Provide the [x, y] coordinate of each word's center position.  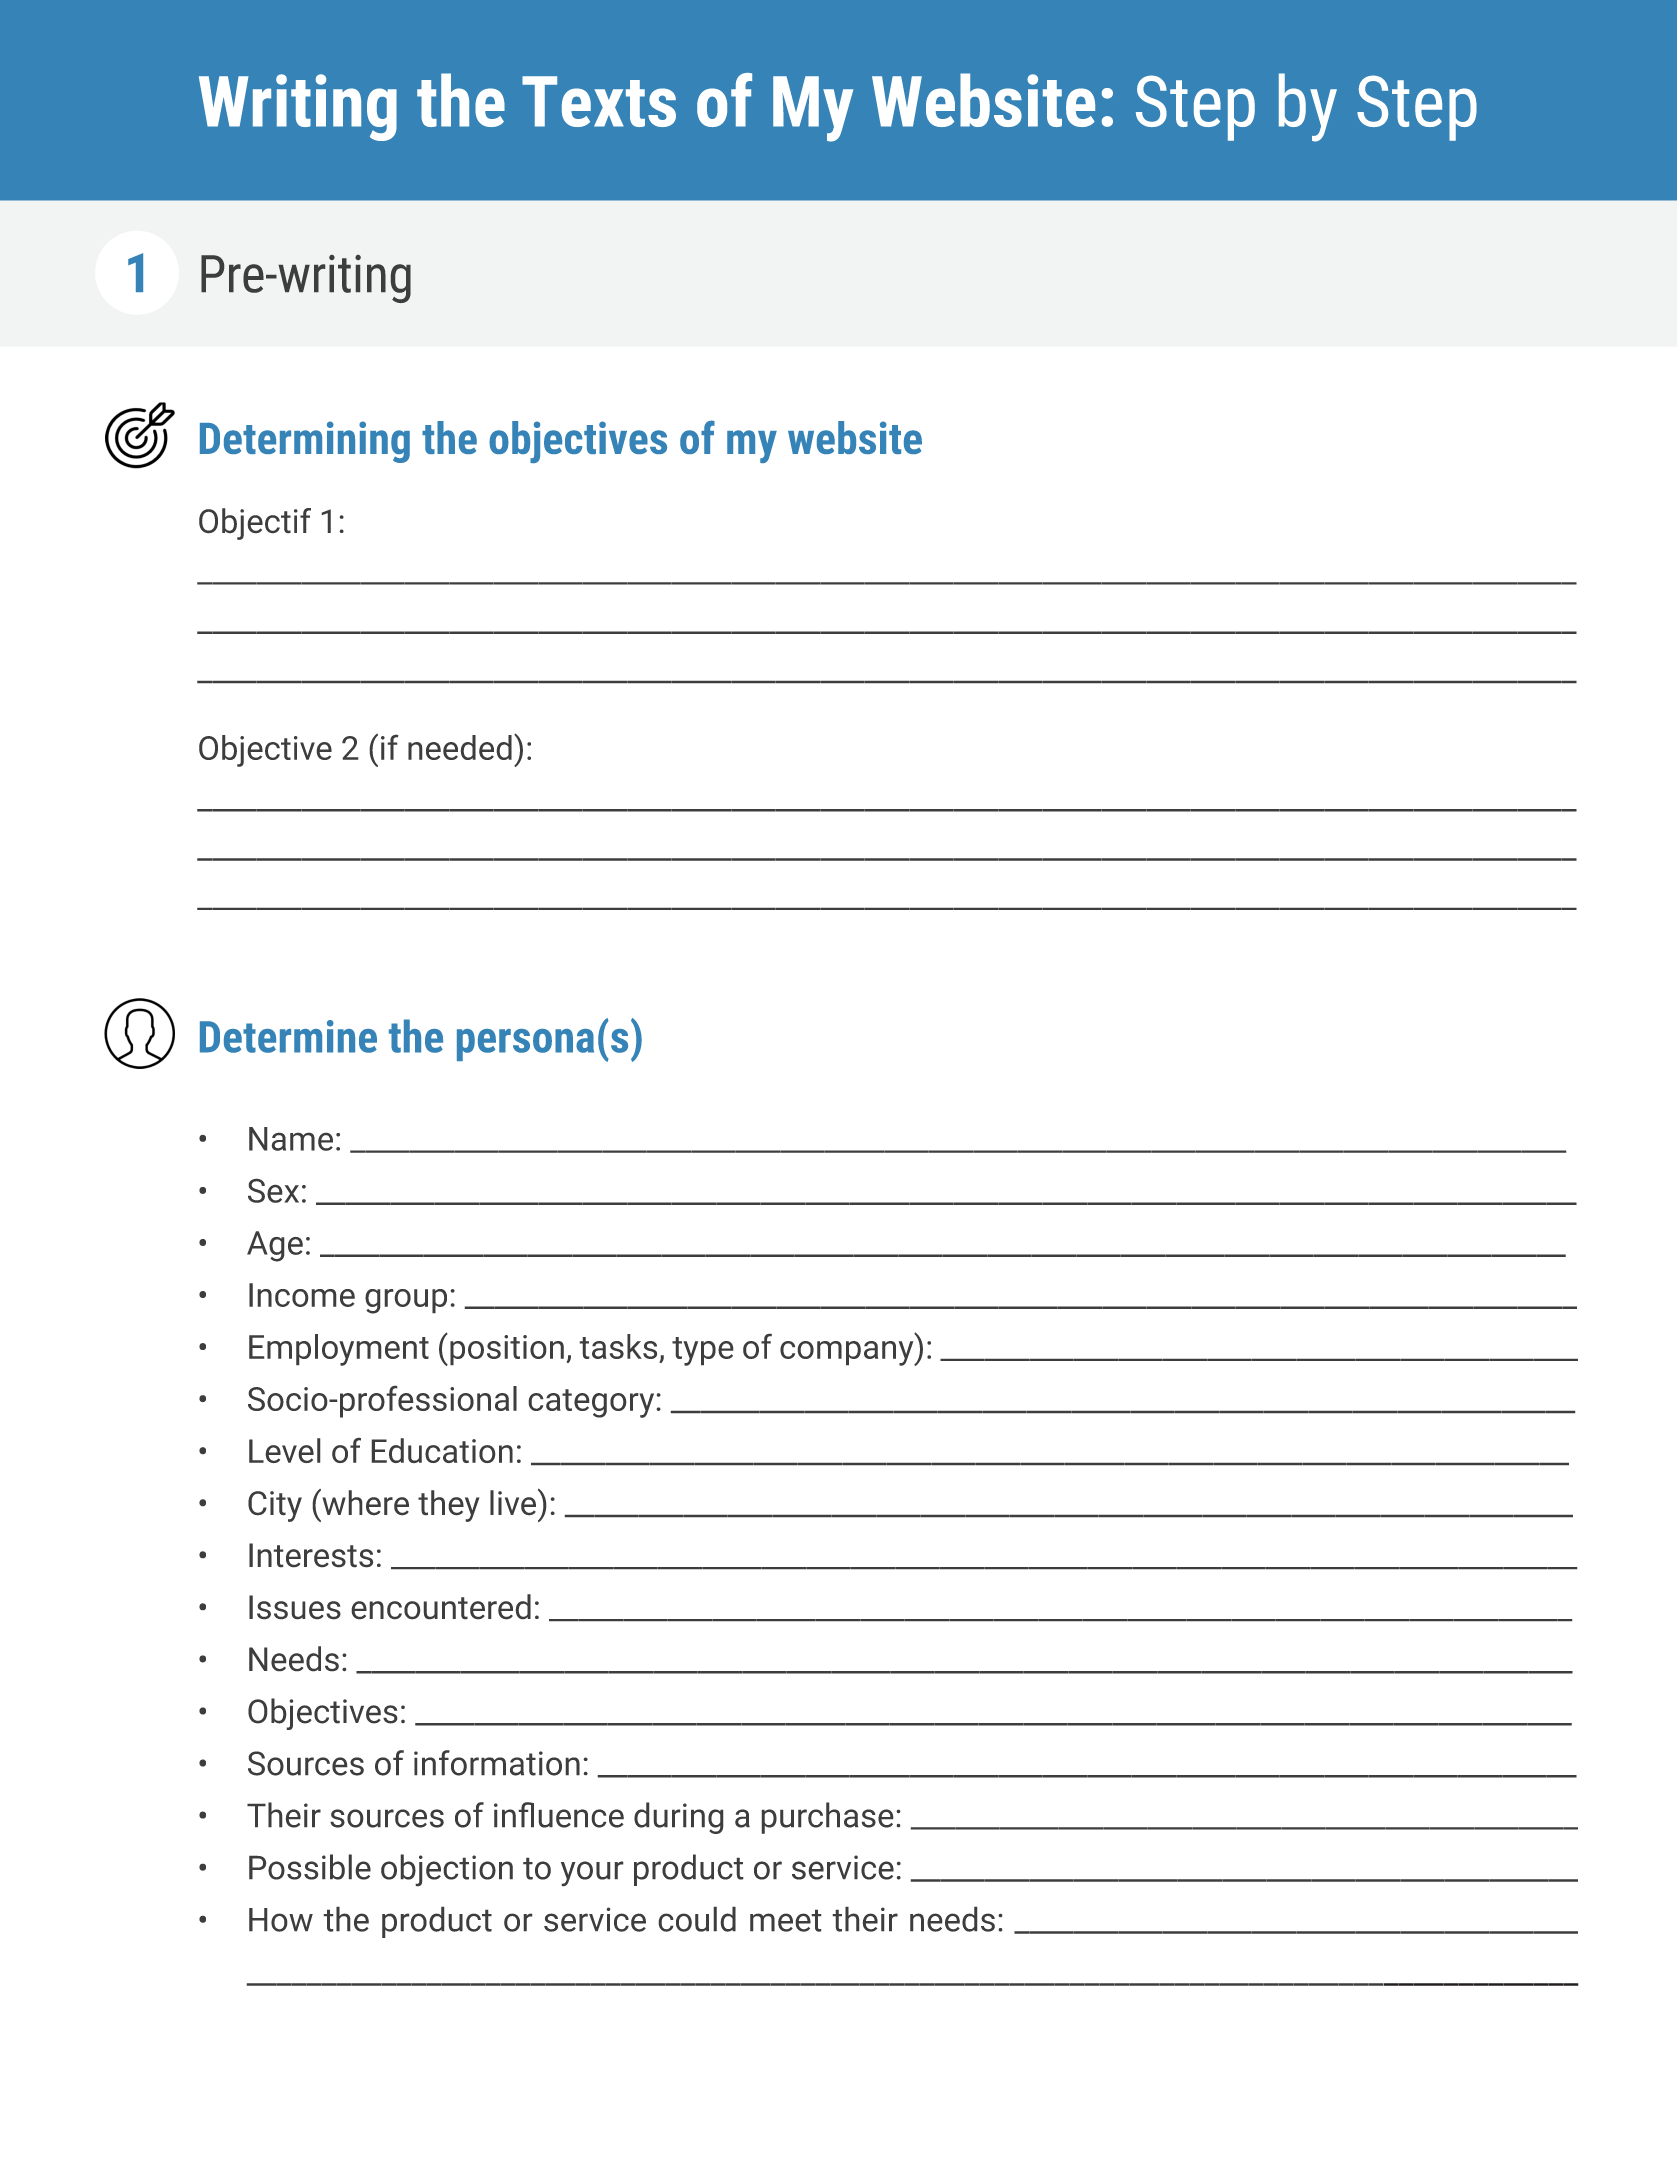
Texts [599, 101]
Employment [339, 1350]
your [592, 1873]
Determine [288, 1036]
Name [291, 1139]
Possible [310, 1867]
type [702, 1351]
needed [460, 747]
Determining [305, 442]
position [507, 1350]
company [848, 1353]
